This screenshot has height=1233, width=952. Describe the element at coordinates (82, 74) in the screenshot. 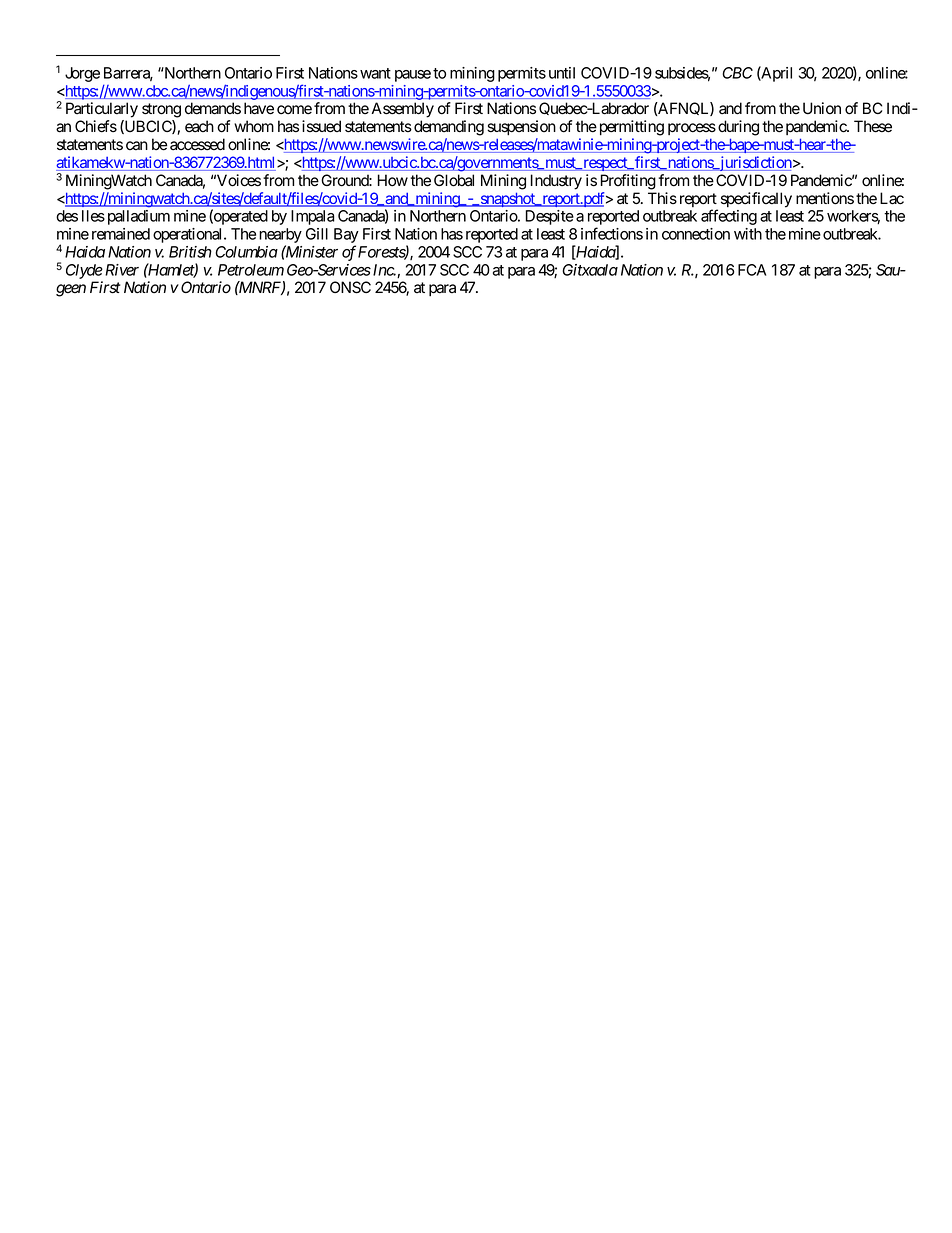

I see `Jorge` at that location.
